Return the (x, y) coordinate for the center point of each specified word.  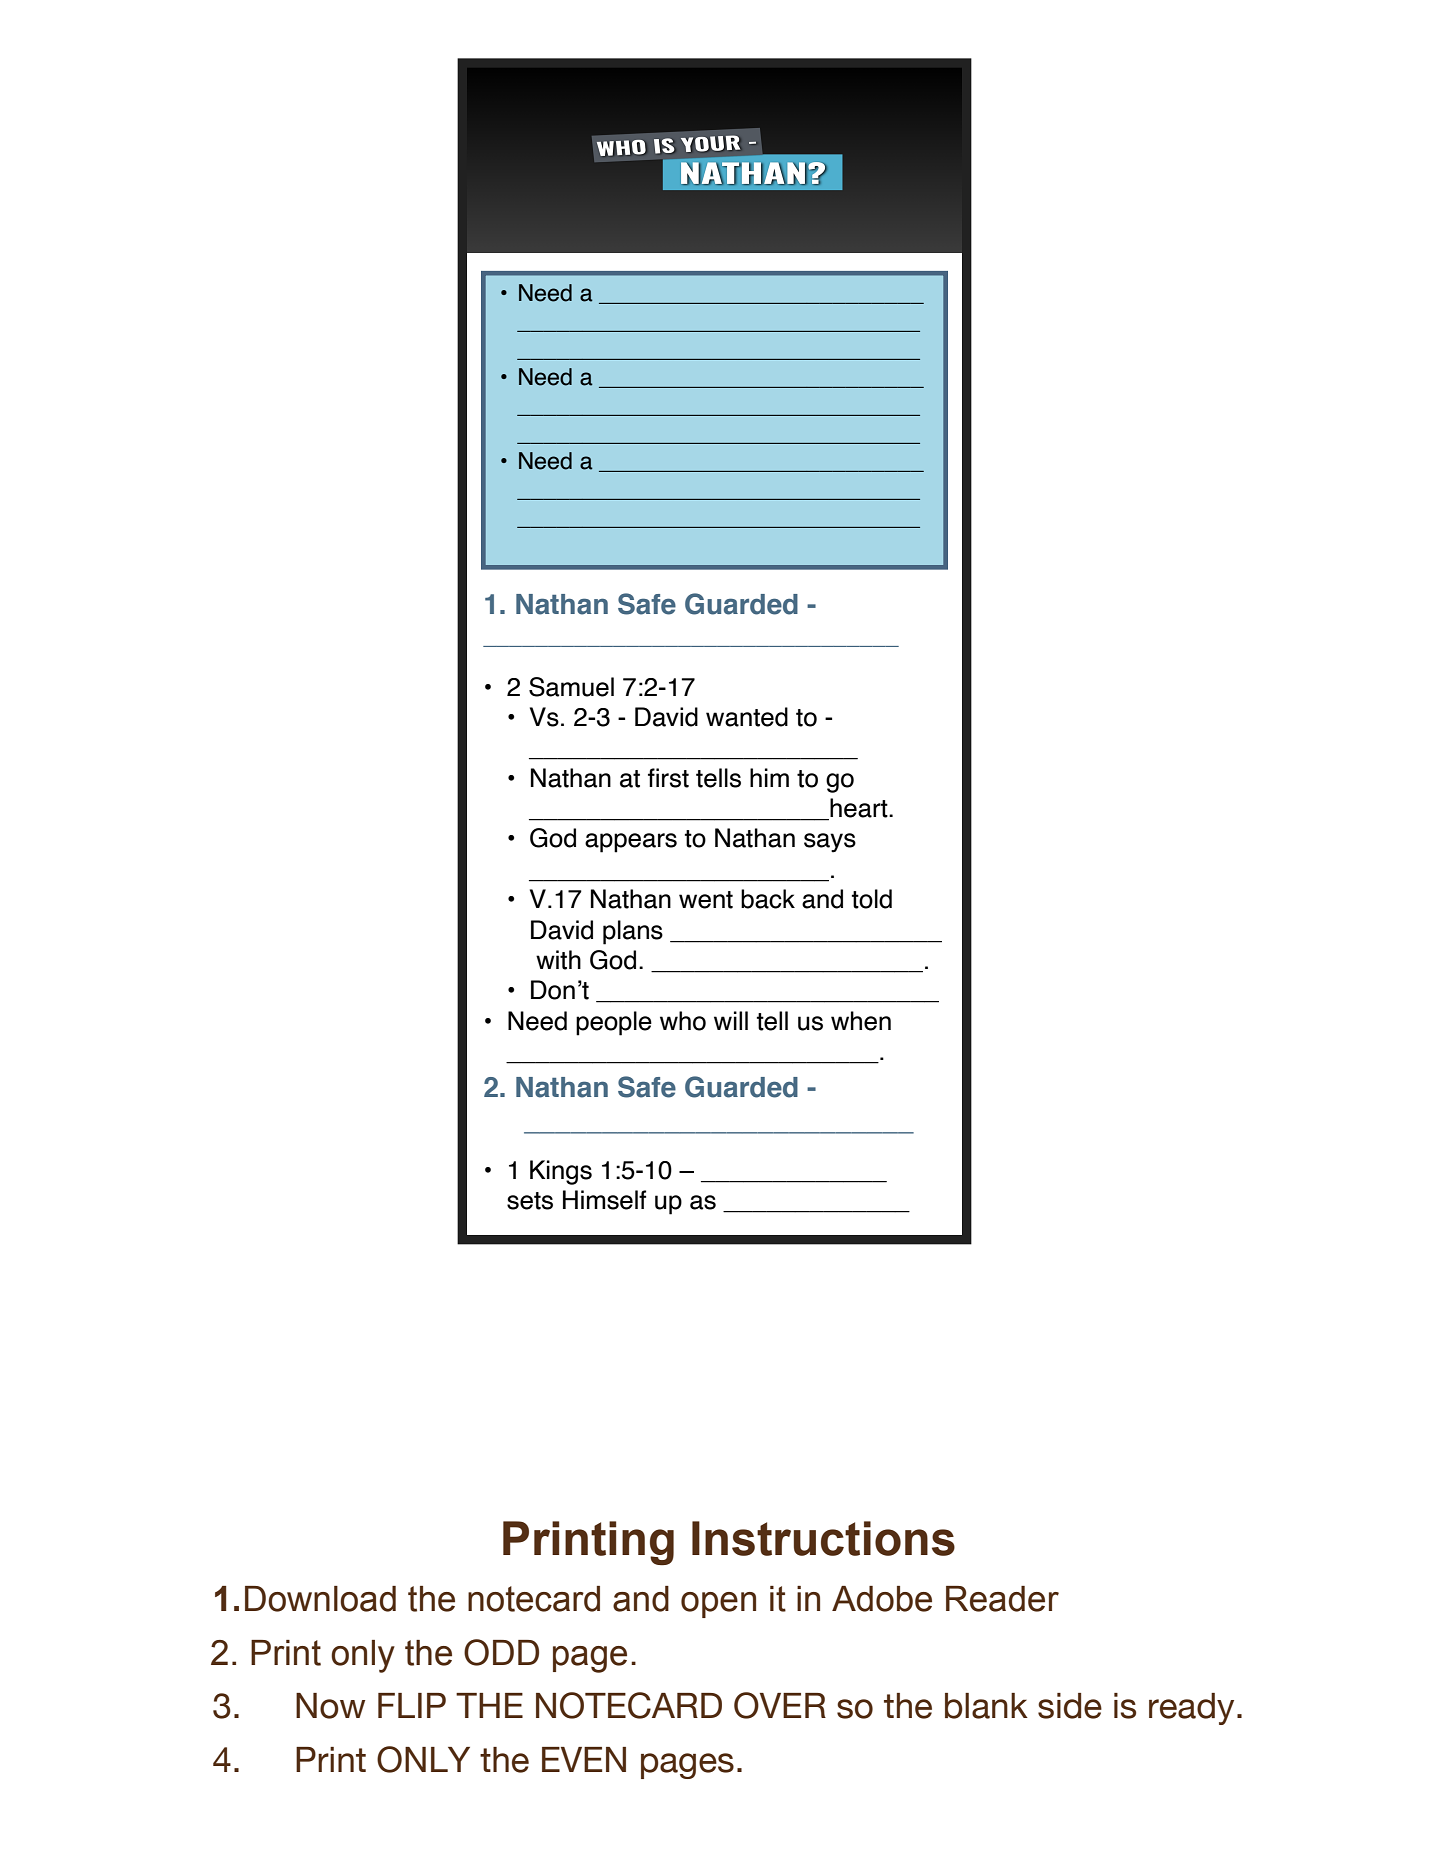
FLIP (412, 1705)
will (731, 1020)
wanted (747, 717)
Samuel (571, 687)
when (861, 1021)
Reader (1002, 1599)
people (614, 1023)
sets (530, 1201)
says (830, 843)
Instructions (823, 1538)
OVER (780, 1705)
